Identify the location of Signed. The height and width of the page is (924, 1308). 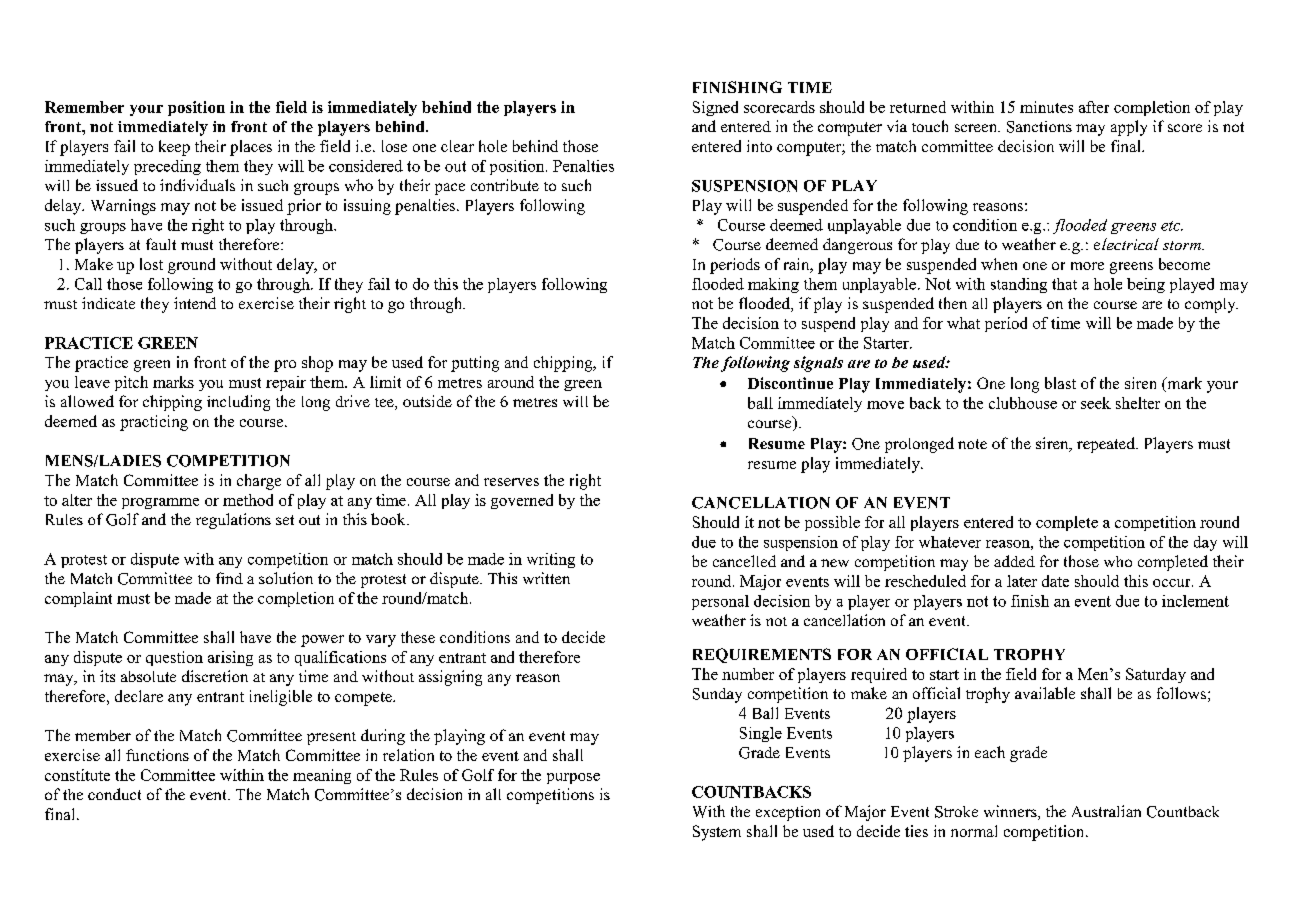
(715, 108).
